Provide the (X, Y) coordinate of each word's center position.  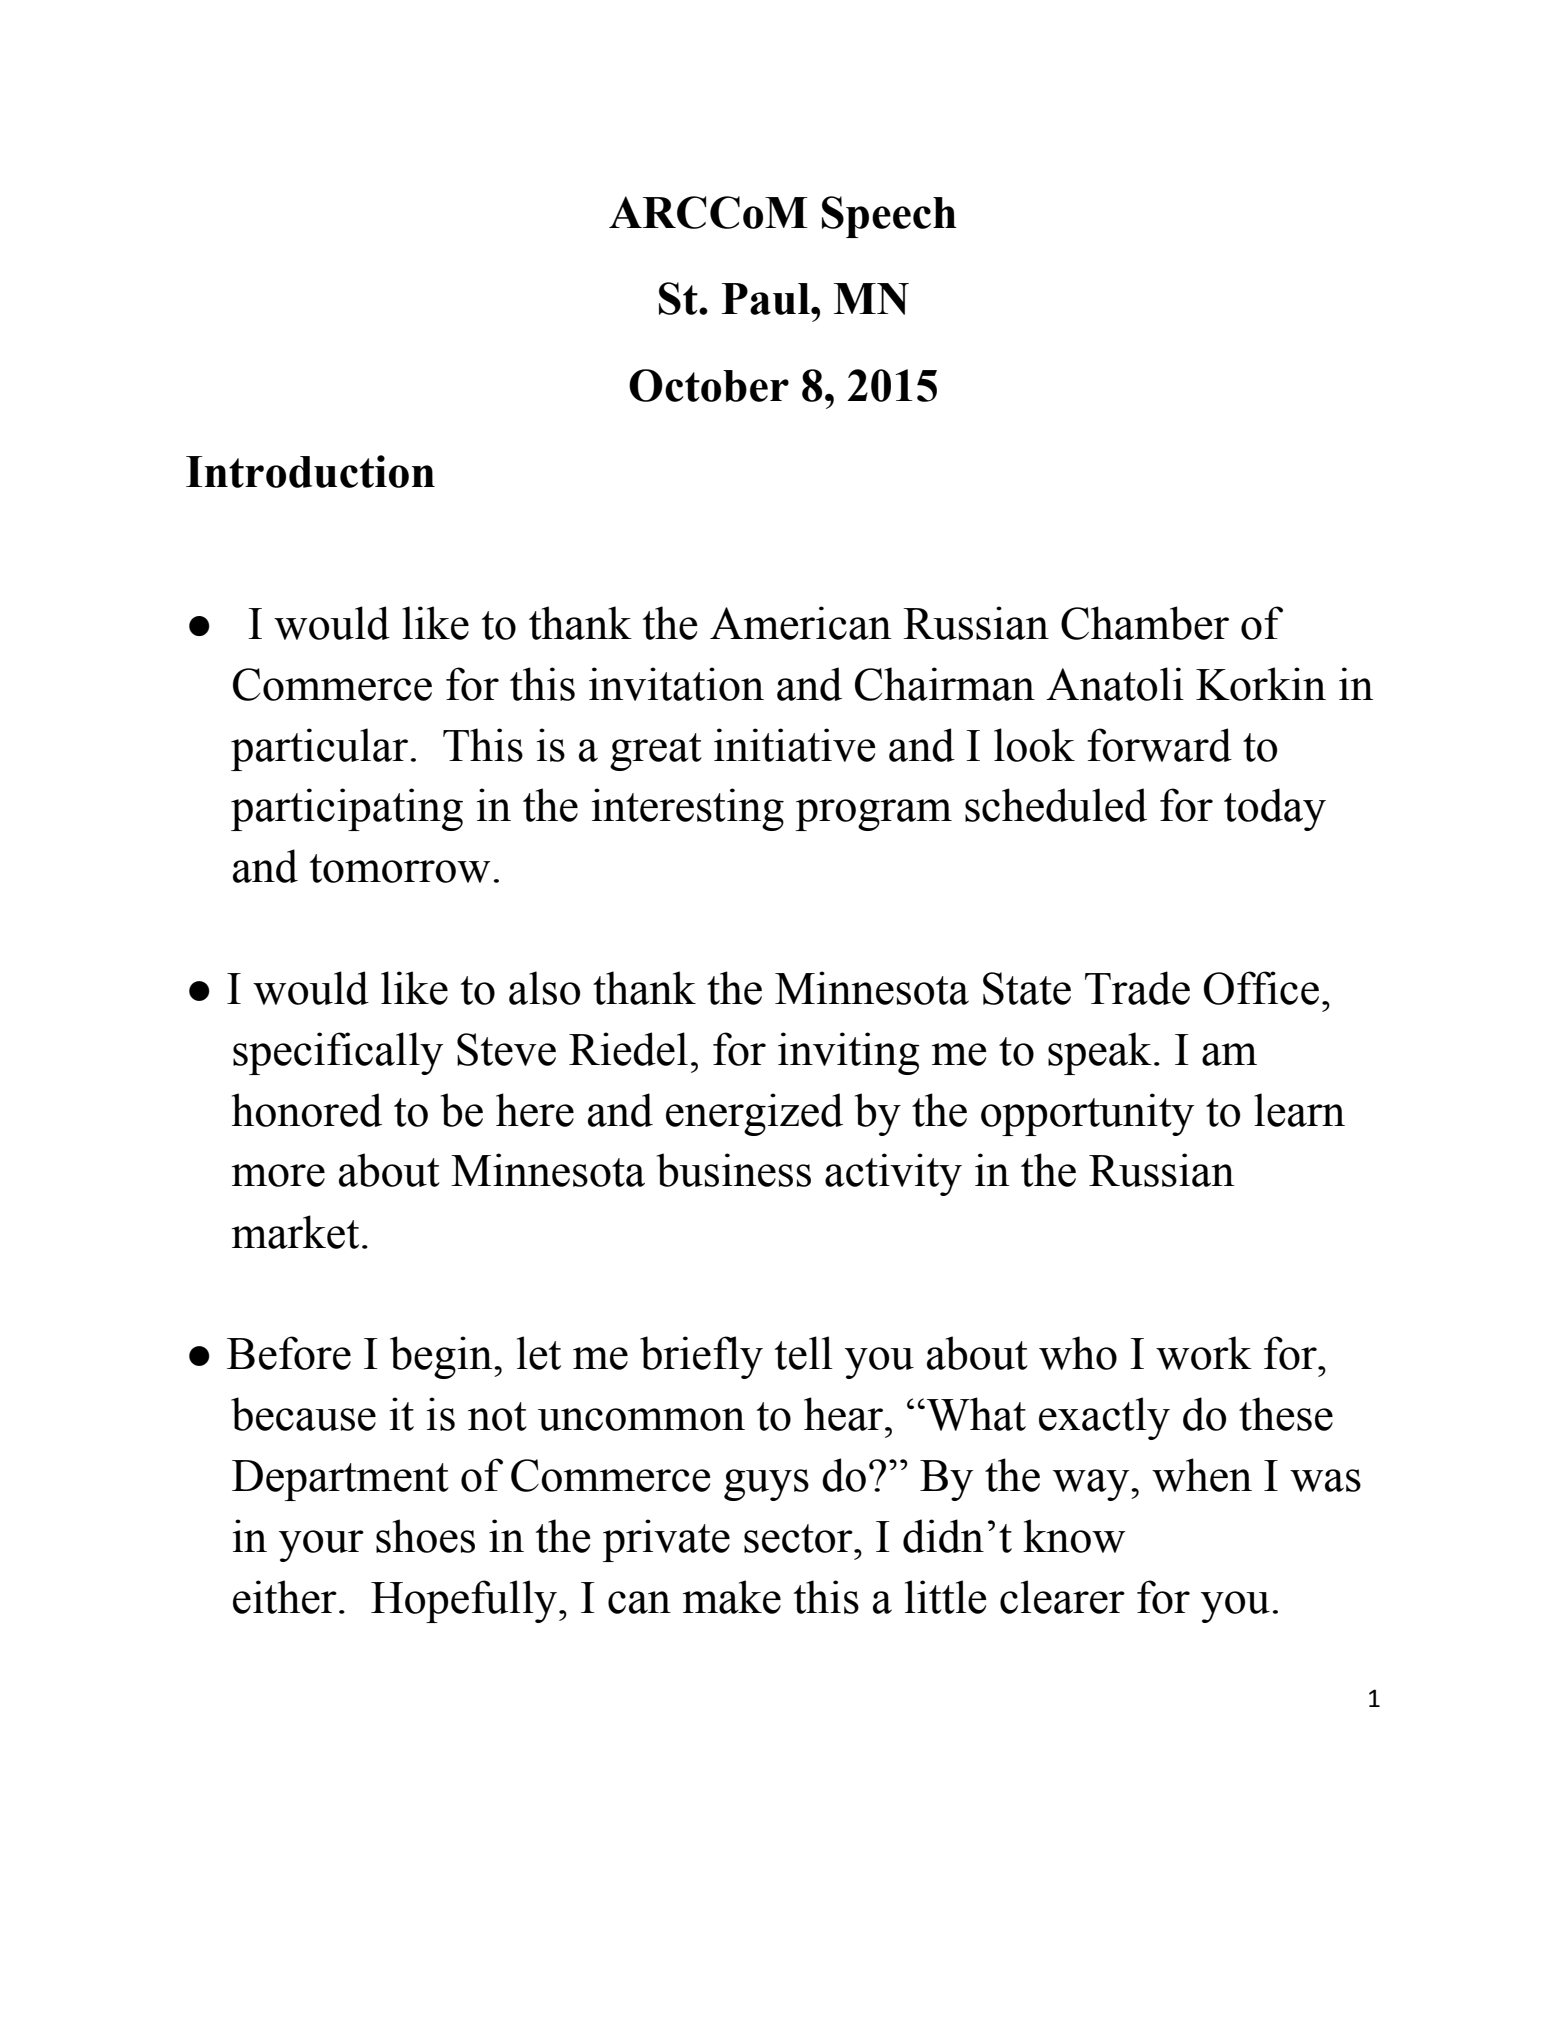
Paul (766, 299)
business (734, 1170)
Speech (889, 217)
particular (319, 749)
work (1204, 1353)
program (874, 815)
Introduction (310, 471)
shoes (425, 1536)
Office (1261, 988)
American (800, 623)
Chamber (1145, 623)
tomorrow (400, 868)
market (295, 1232)
